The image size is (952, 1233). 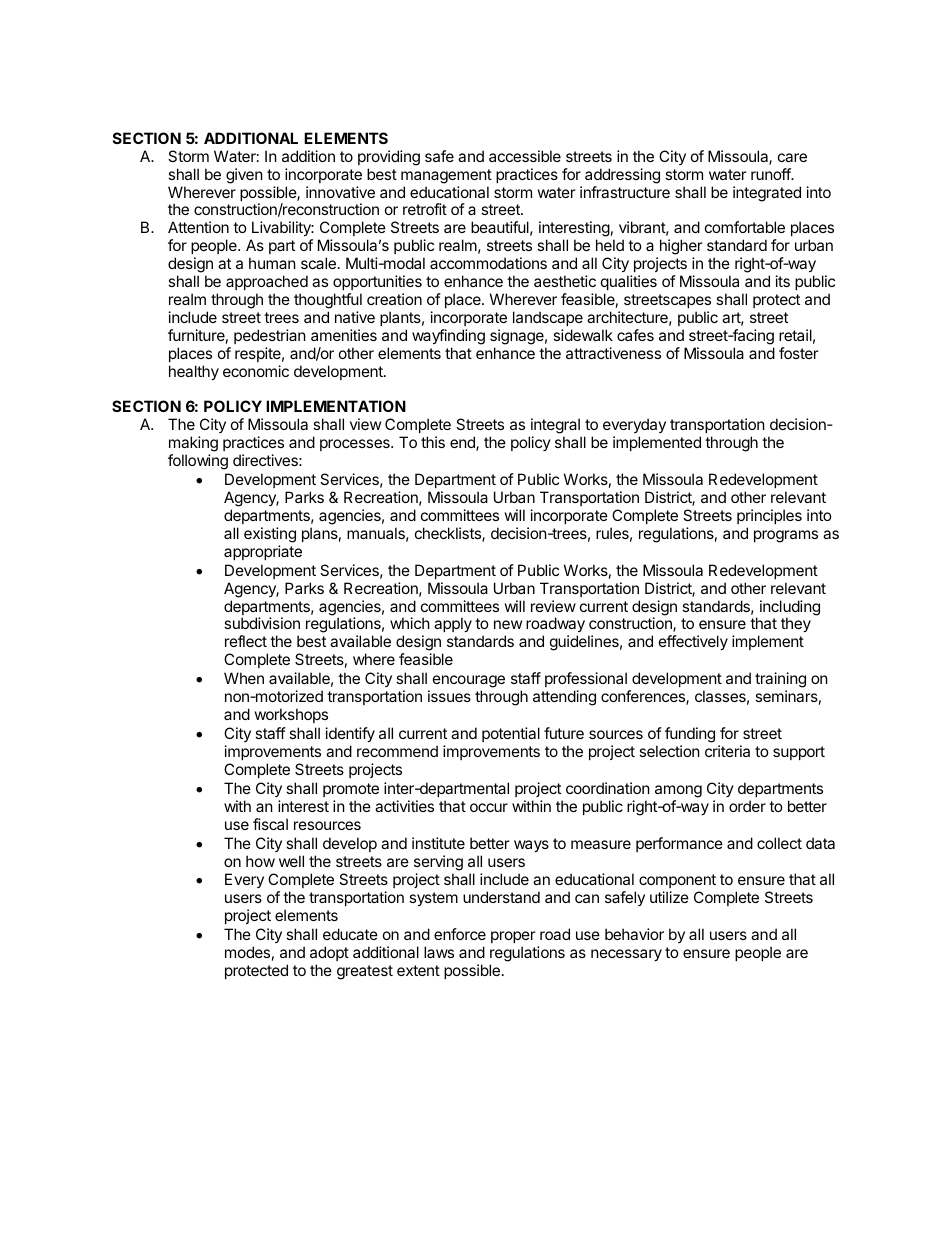 What do you see at coordinates (263, 552) in the screenshot?
I see `appropriate` at bounding box center [263, 552].
